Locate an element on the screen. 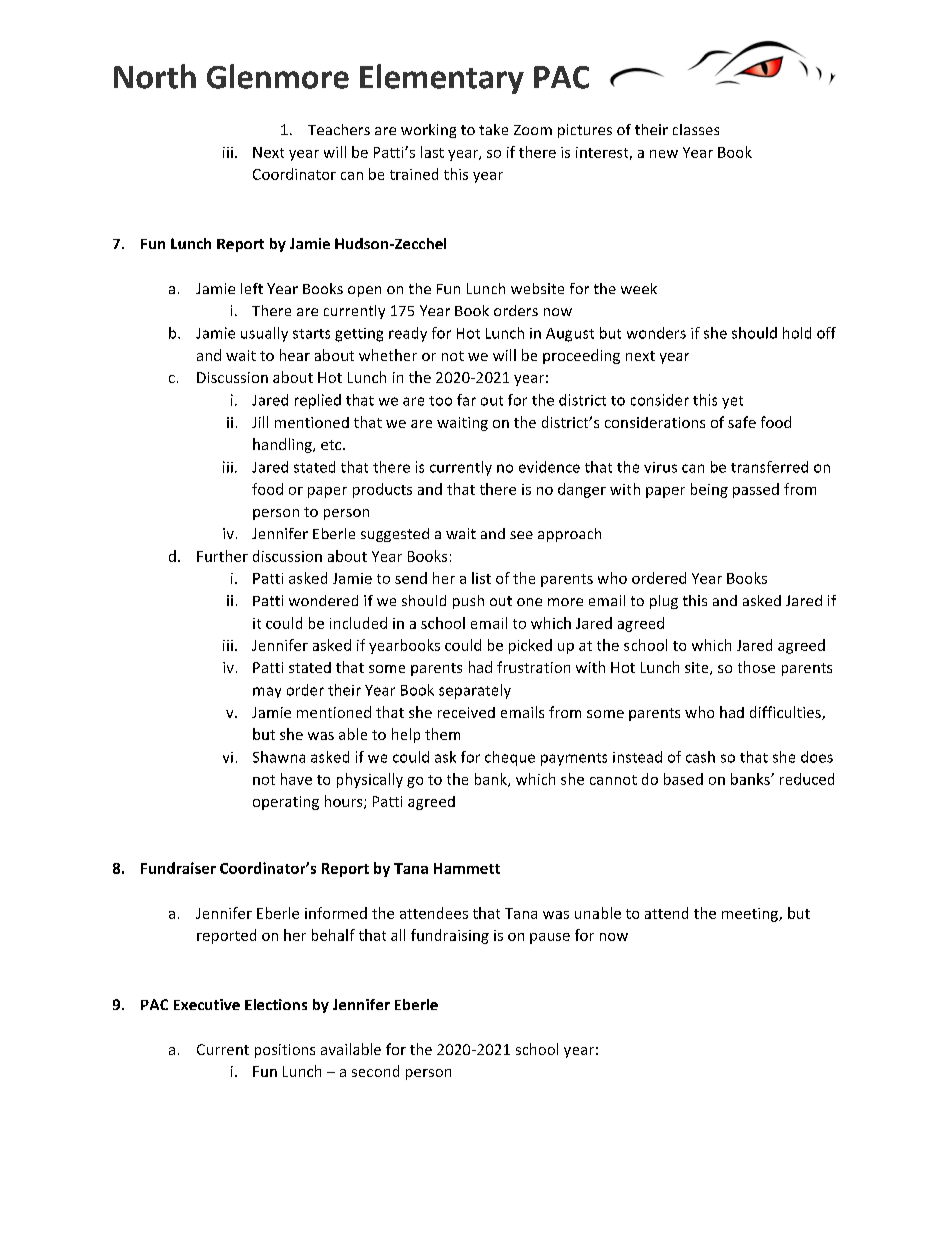  meeting is located at coordinates (751, 915).
